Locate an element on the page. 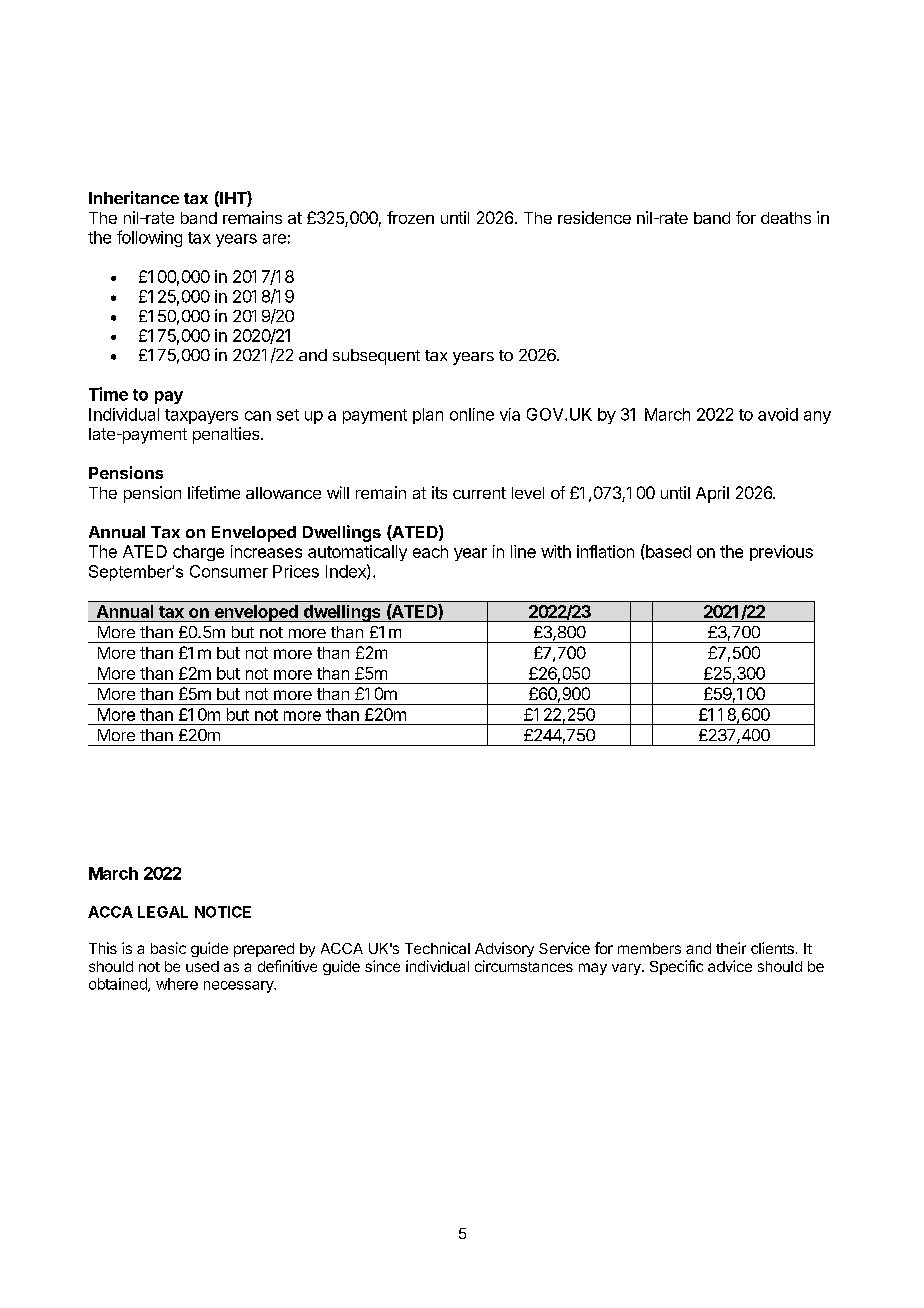 The height and width of the page is (1308, 924). following is located at coordinates (149, 238).
